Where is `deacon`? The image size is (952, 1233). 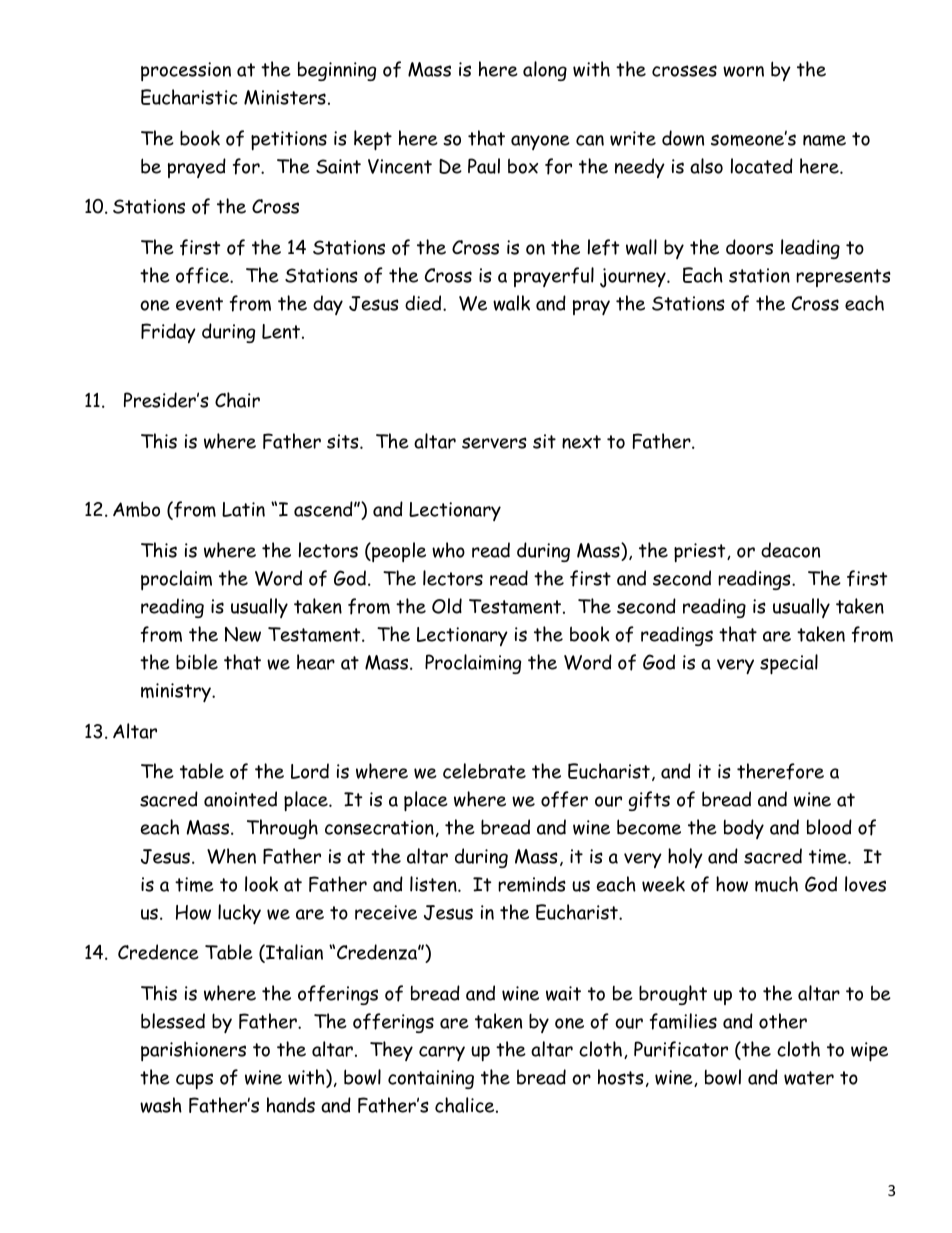 deacon is located at coordinates (790, 550).
